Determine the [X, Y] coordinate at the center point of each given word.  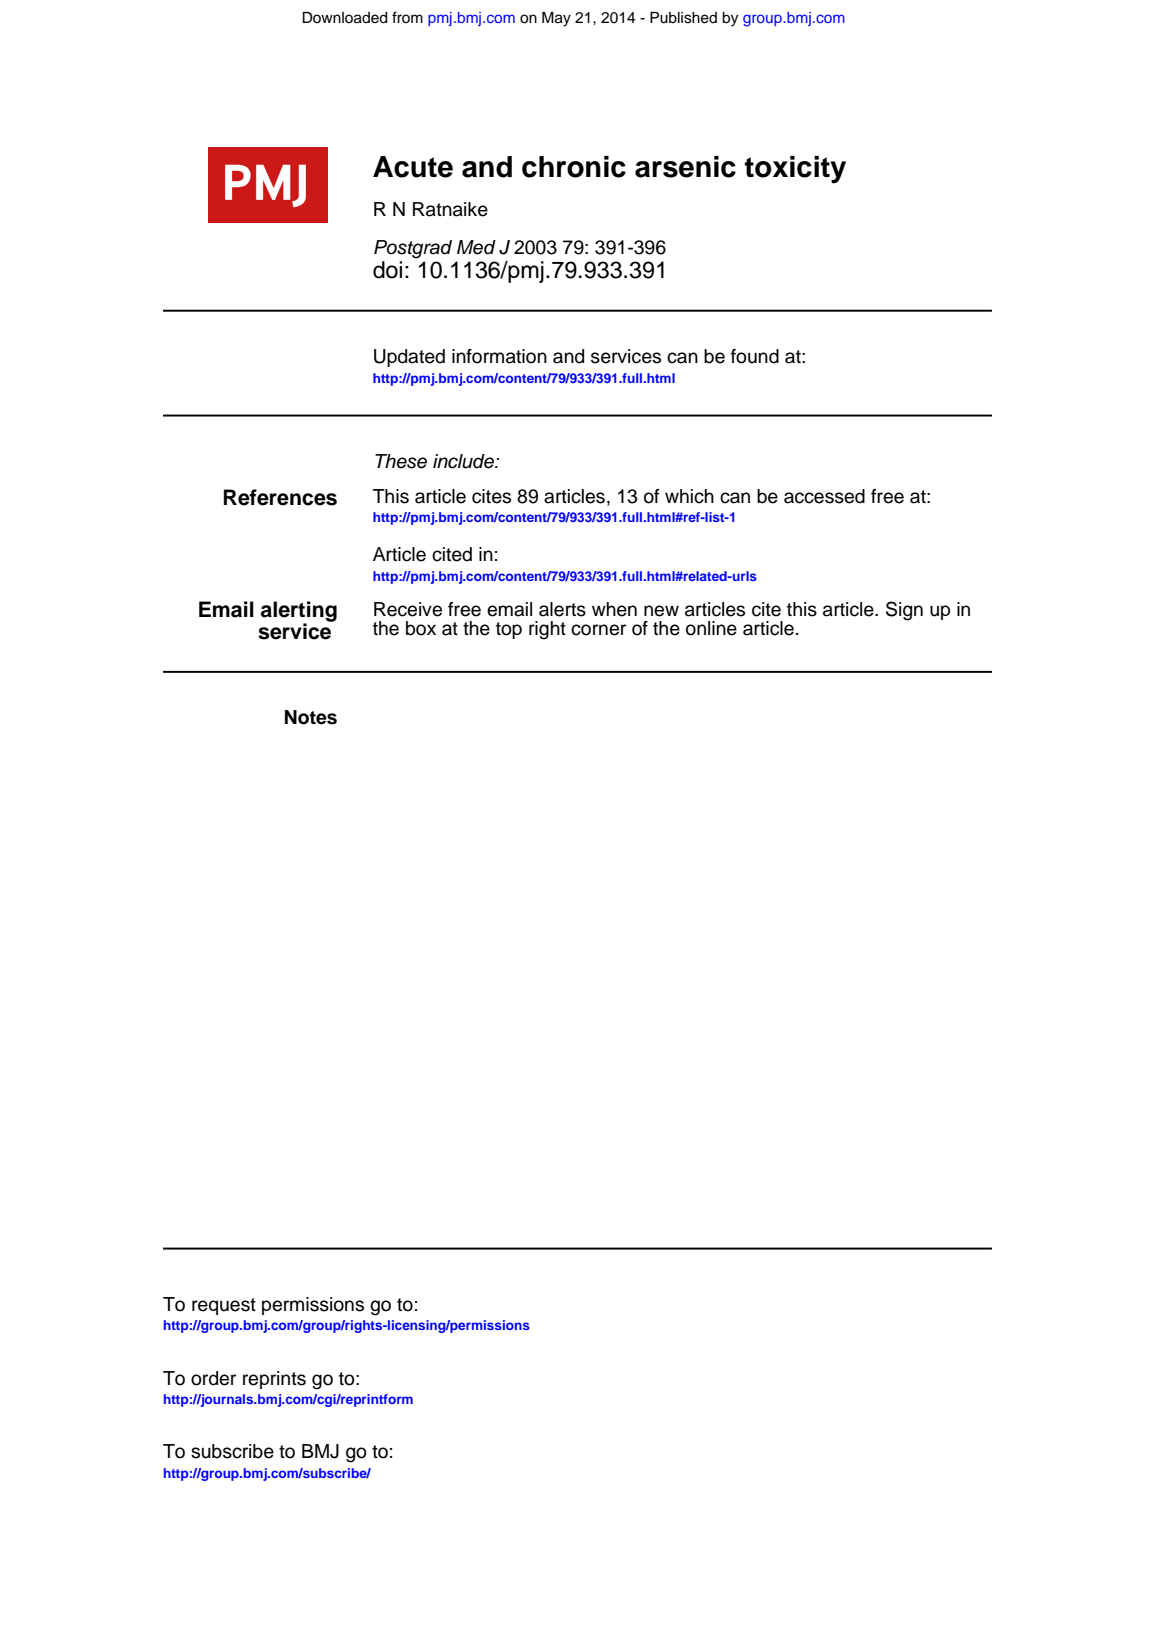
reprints [274, 1380]
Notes [311, 717]
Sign [904, 611]
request [224, 1306]
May [556, 19]
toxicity [795, 170]
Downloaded [345, 18]
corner [598, 630]
